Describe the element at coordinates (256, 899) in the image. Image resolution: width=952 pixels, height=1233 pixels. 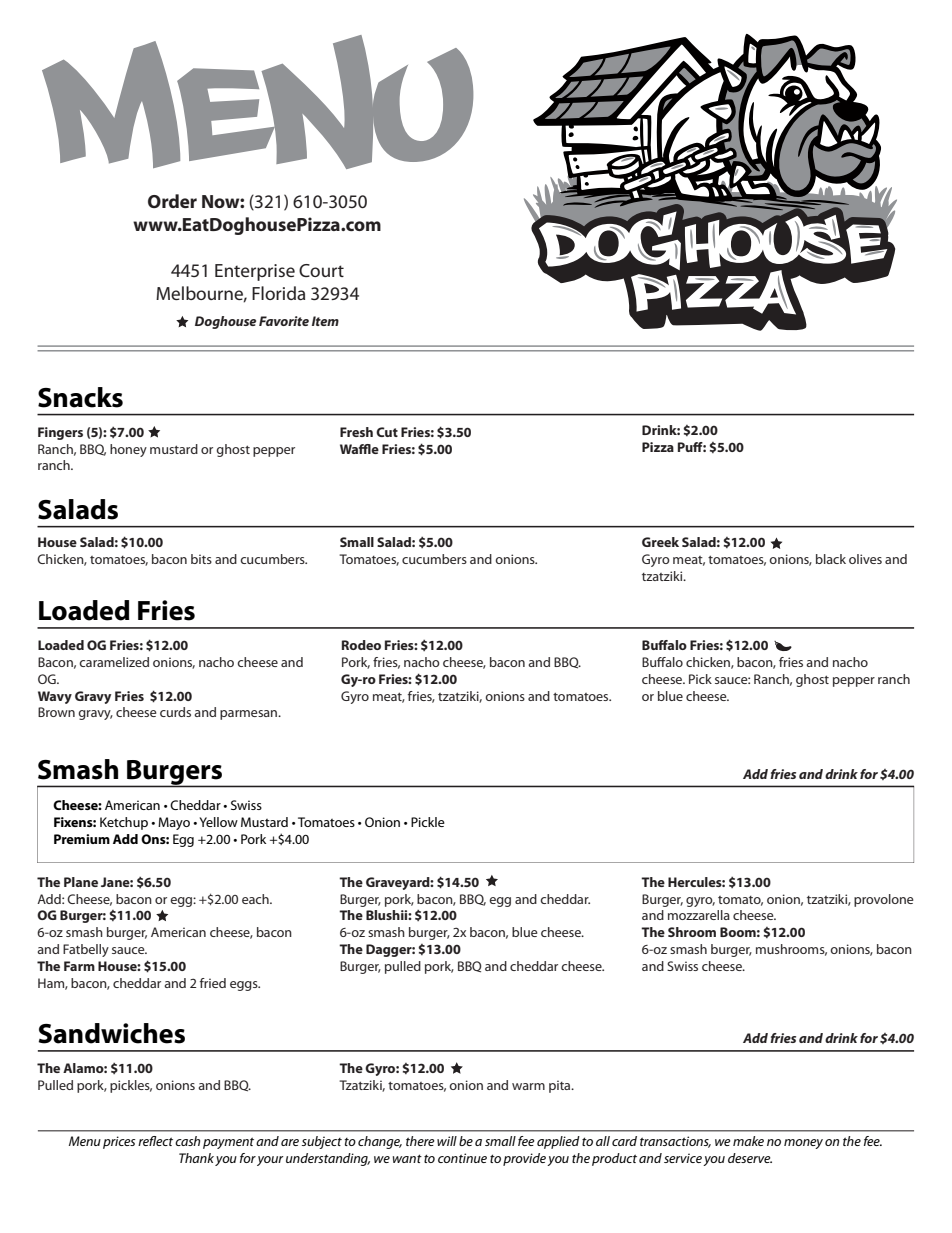
I see `each` at that location.
